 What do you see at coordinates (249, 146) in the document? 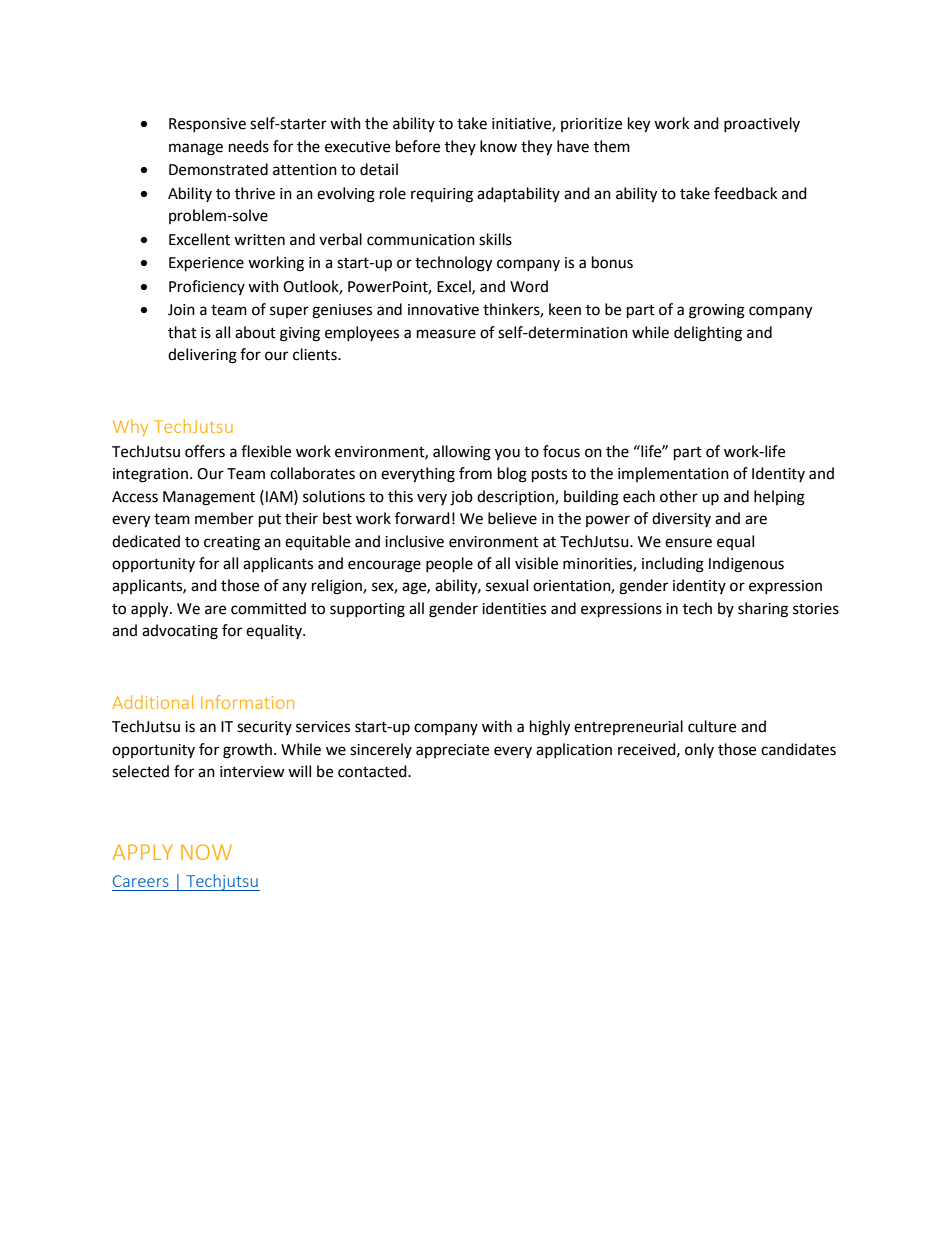
I see `needs` at bounding box center [249, 146].
